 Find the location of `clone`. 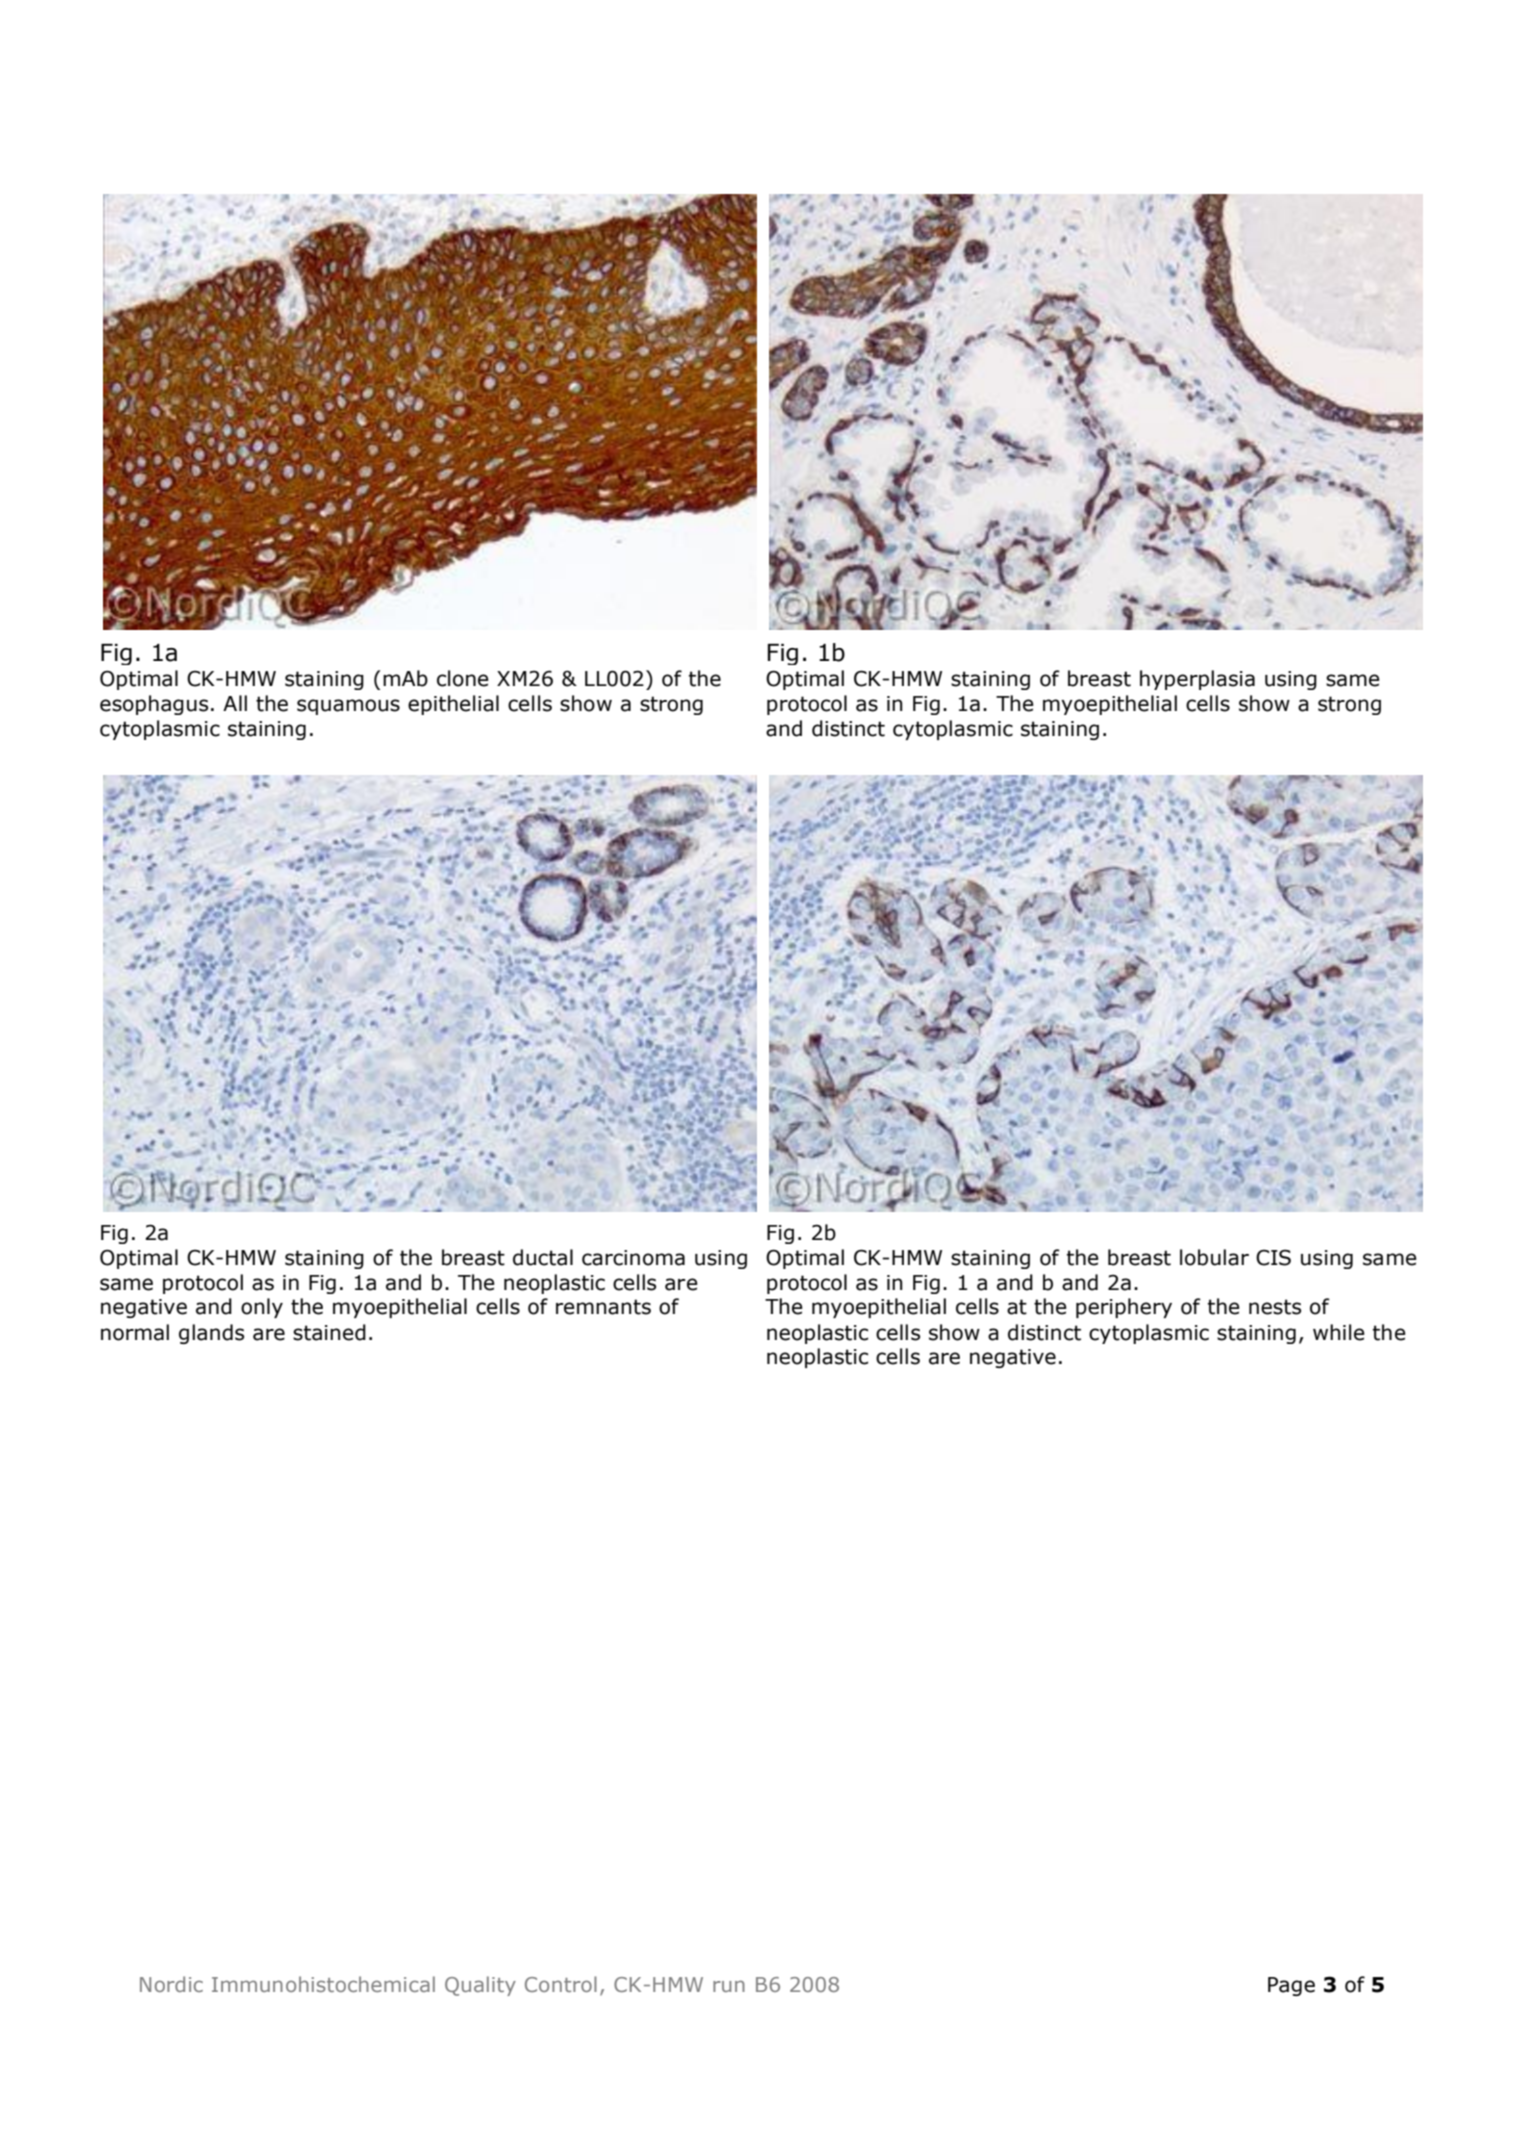

clone is located at coordinates (463, 678).
